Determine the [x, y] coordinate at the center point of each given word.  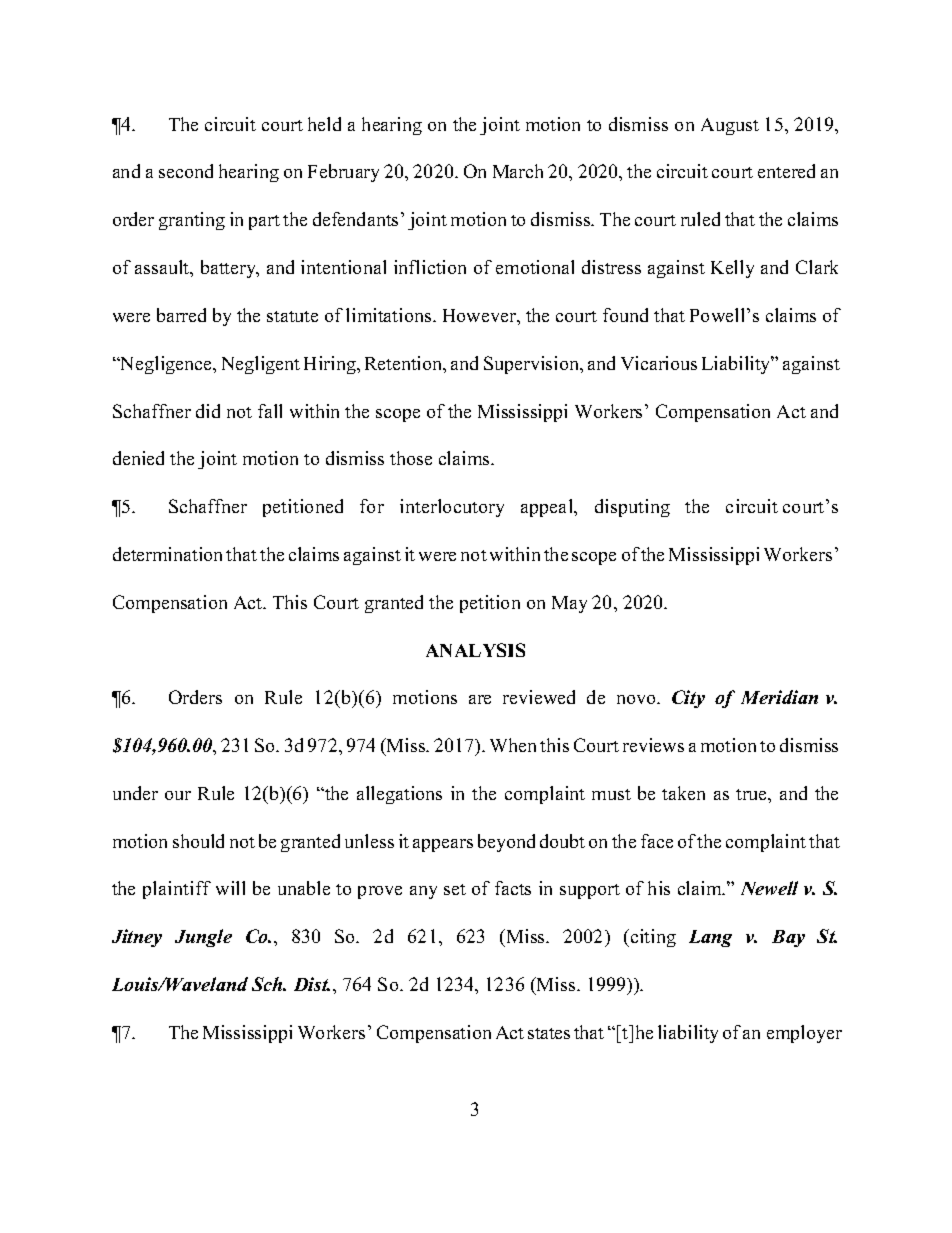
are [480, 699]
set [455, 889]
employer [804, 1034]
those [411, 458]
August [730, 126]
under [135, 793]
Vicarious [659, 363]
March [518, 171]
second [186, 171]
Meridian [779, 697]
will [230, 888]
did [208, 411]
